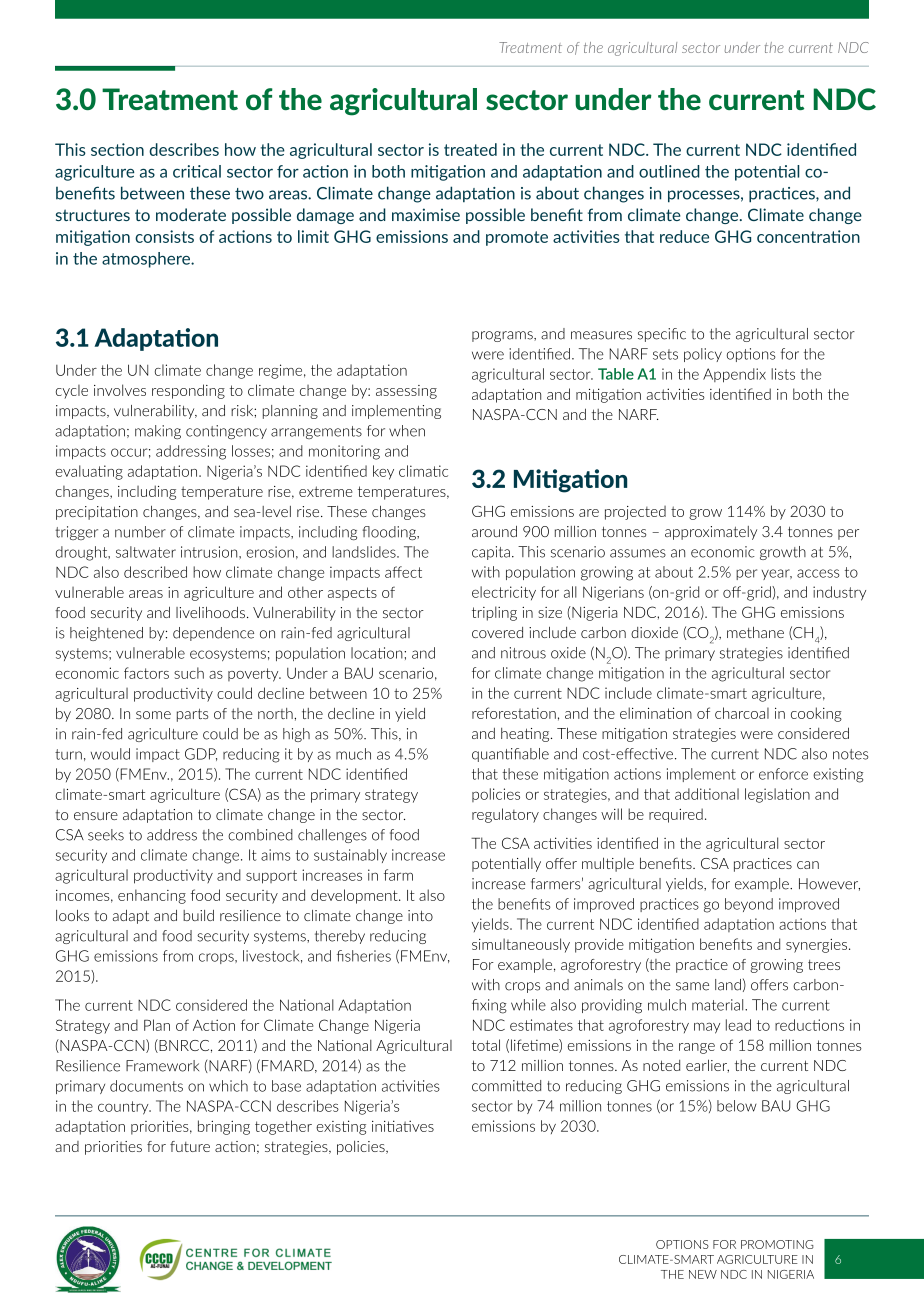 This screenshot has height=1308, width=924. I want to click on around, so click(494, 531).
